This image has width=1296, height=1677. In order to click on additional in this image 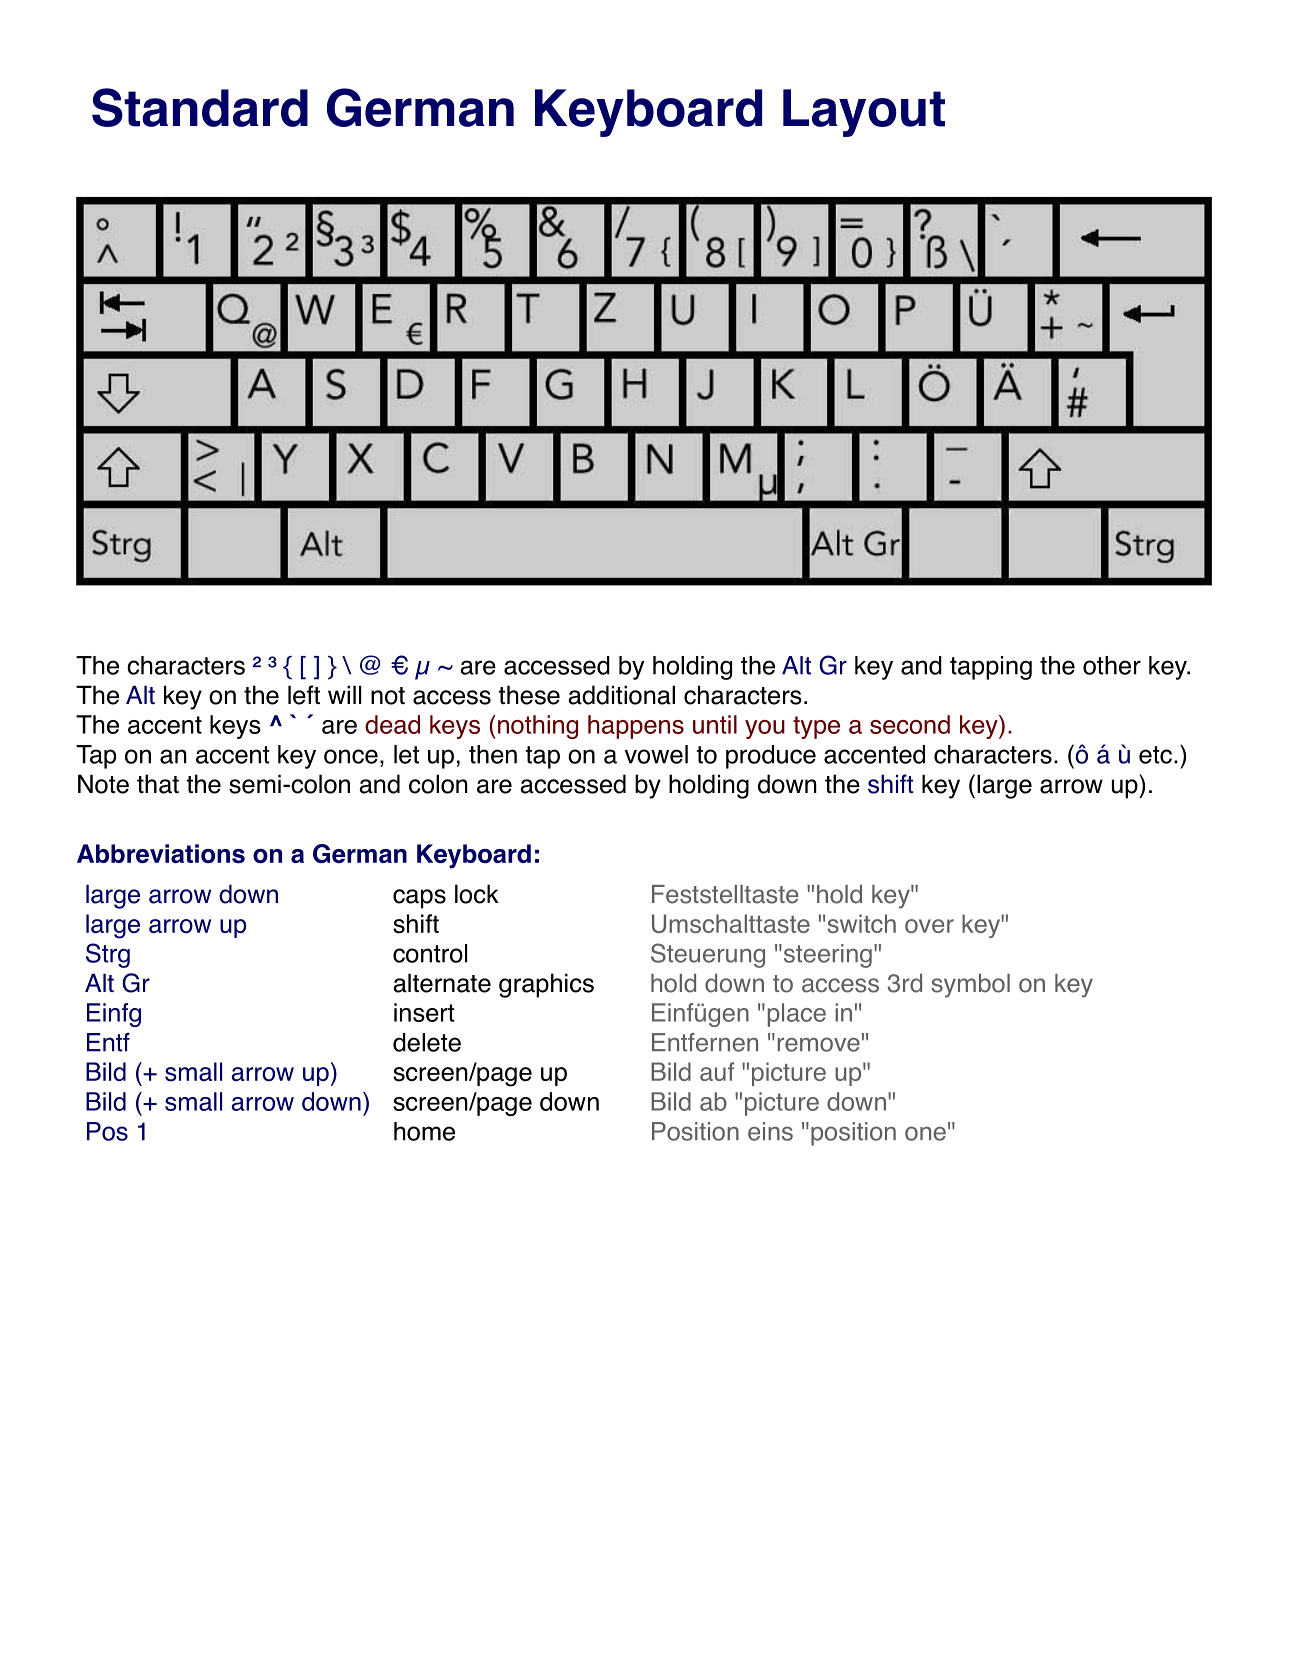, I will do `click(621, 695)`.
